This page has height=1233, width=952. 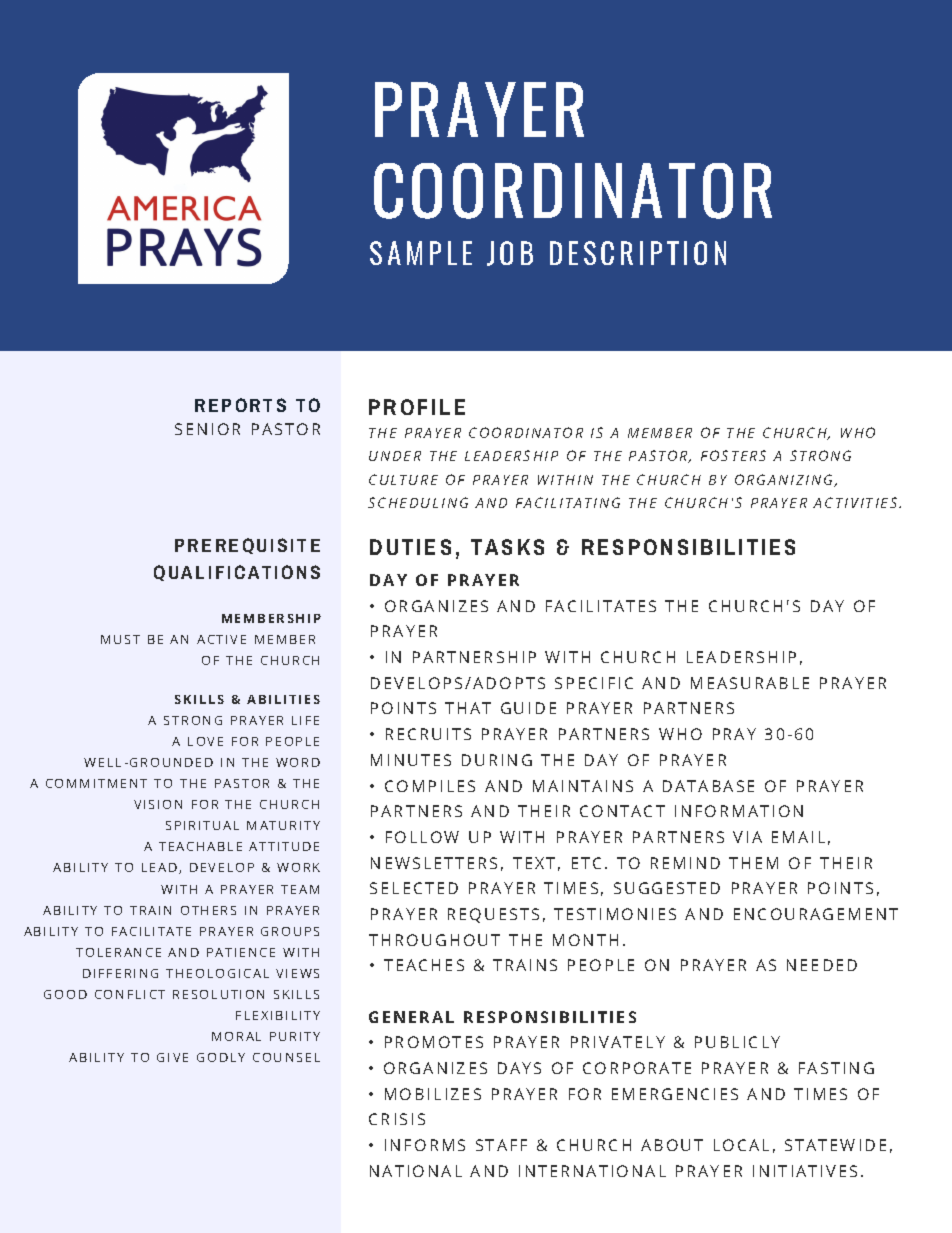 I want to click on ORGANIZING, so click(x=785, y=480).
